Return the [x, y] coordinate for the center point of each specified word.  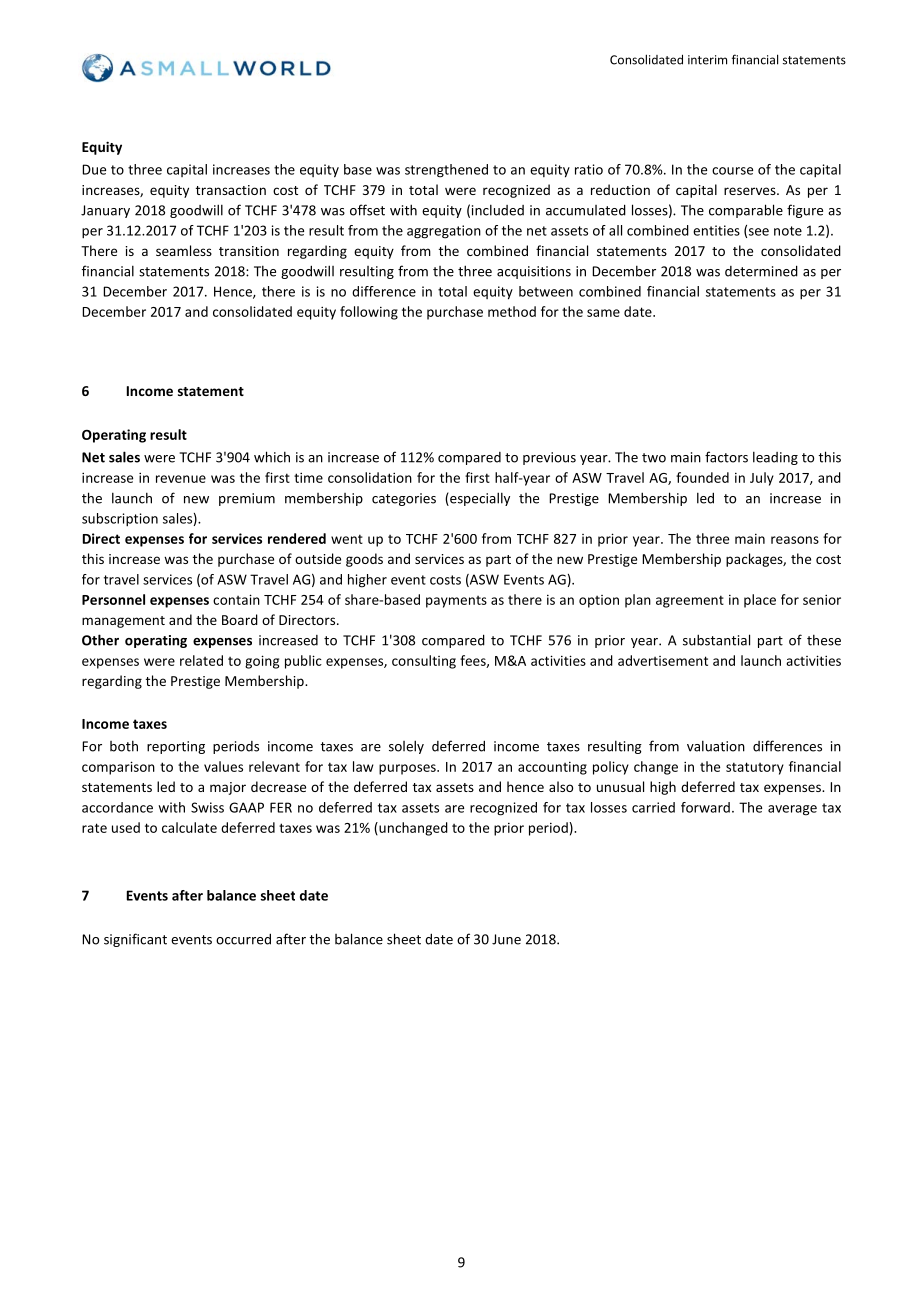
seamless [184, 250]
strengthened [446, 171]
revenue [181, 479]
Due [94, 169]
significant [135, 940]
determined [761, 271]
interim [707, 60]
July [762, 479]
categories [404, 499]
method [512, 311]
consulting [424, 662]
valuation [716, 746]
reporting [176, 747]
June [506, 939]
